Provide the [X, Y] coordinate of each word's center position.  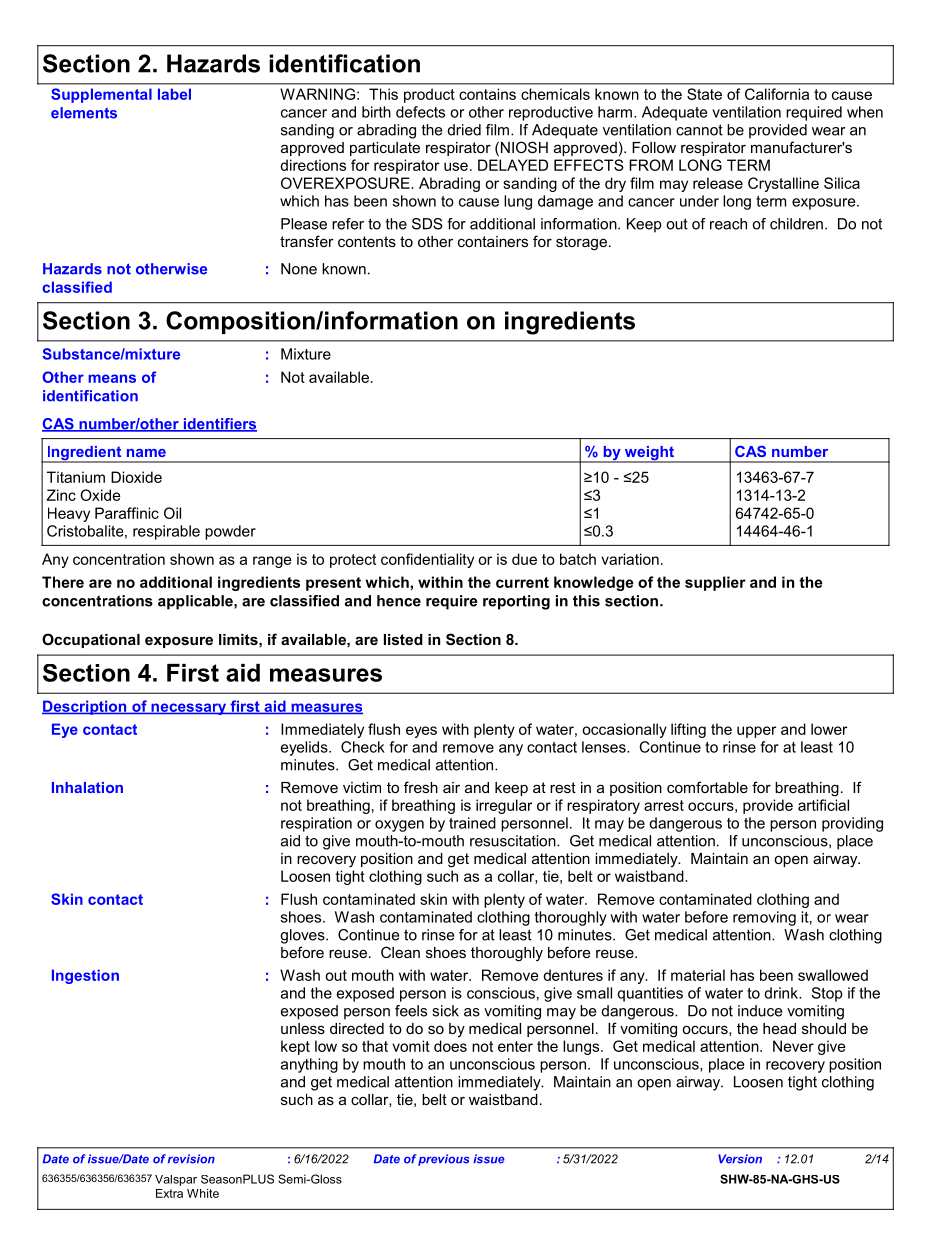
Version [740, 1159]
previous [443, 1160]
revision [191, 1159]
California [777, 94]
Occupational [91, 640]
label [174, 94]
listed [403, 639]
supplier [715, 583]
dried [464, 130]
